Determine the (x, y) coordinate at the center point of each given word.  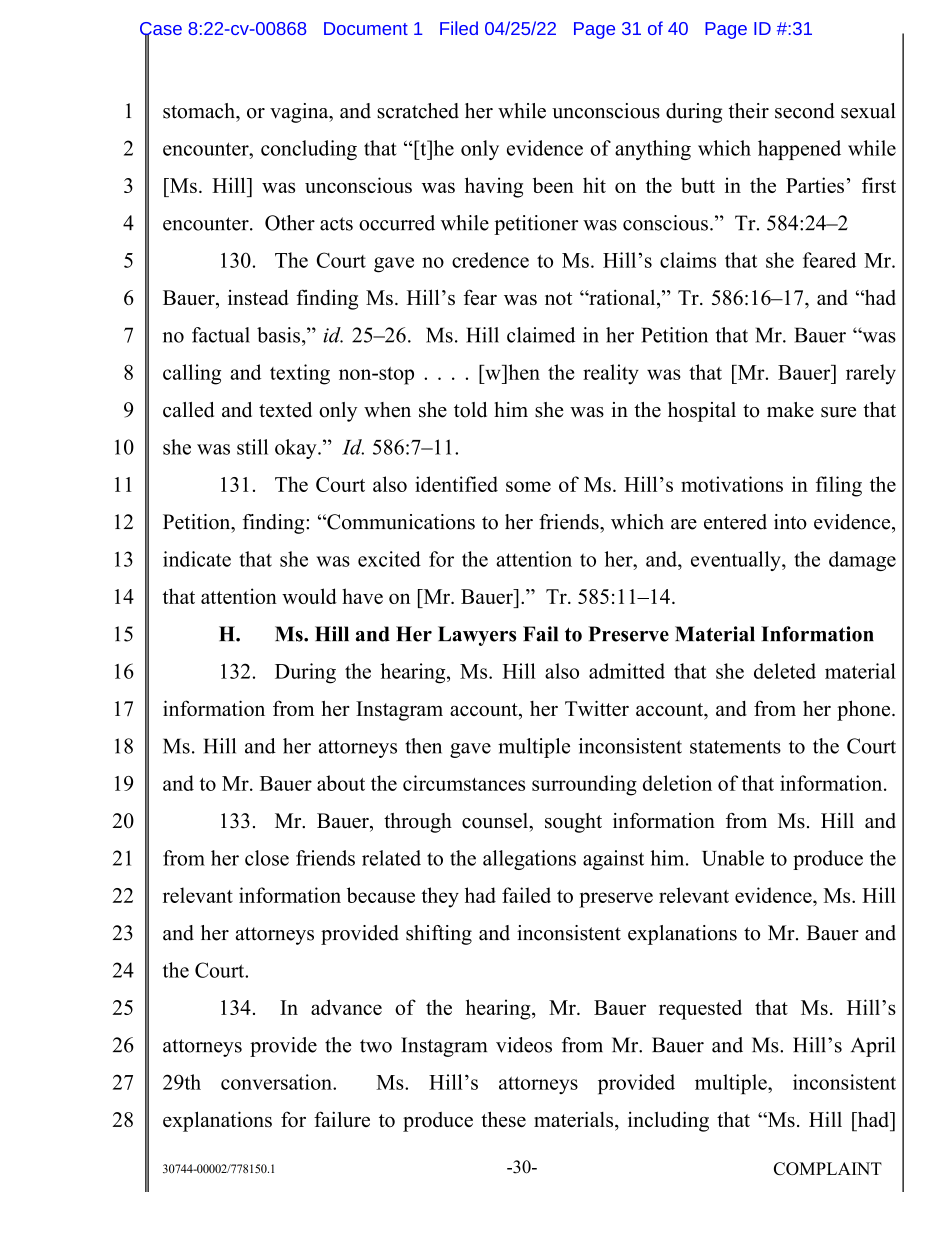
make (790, 410)
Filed (459, 28)
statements (735, 747)
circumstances (464, 783)
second (805, 111)
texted (285, 410)
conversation (277, 1082)
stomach (200, 111)
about (341, 783)
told (470, 410)
